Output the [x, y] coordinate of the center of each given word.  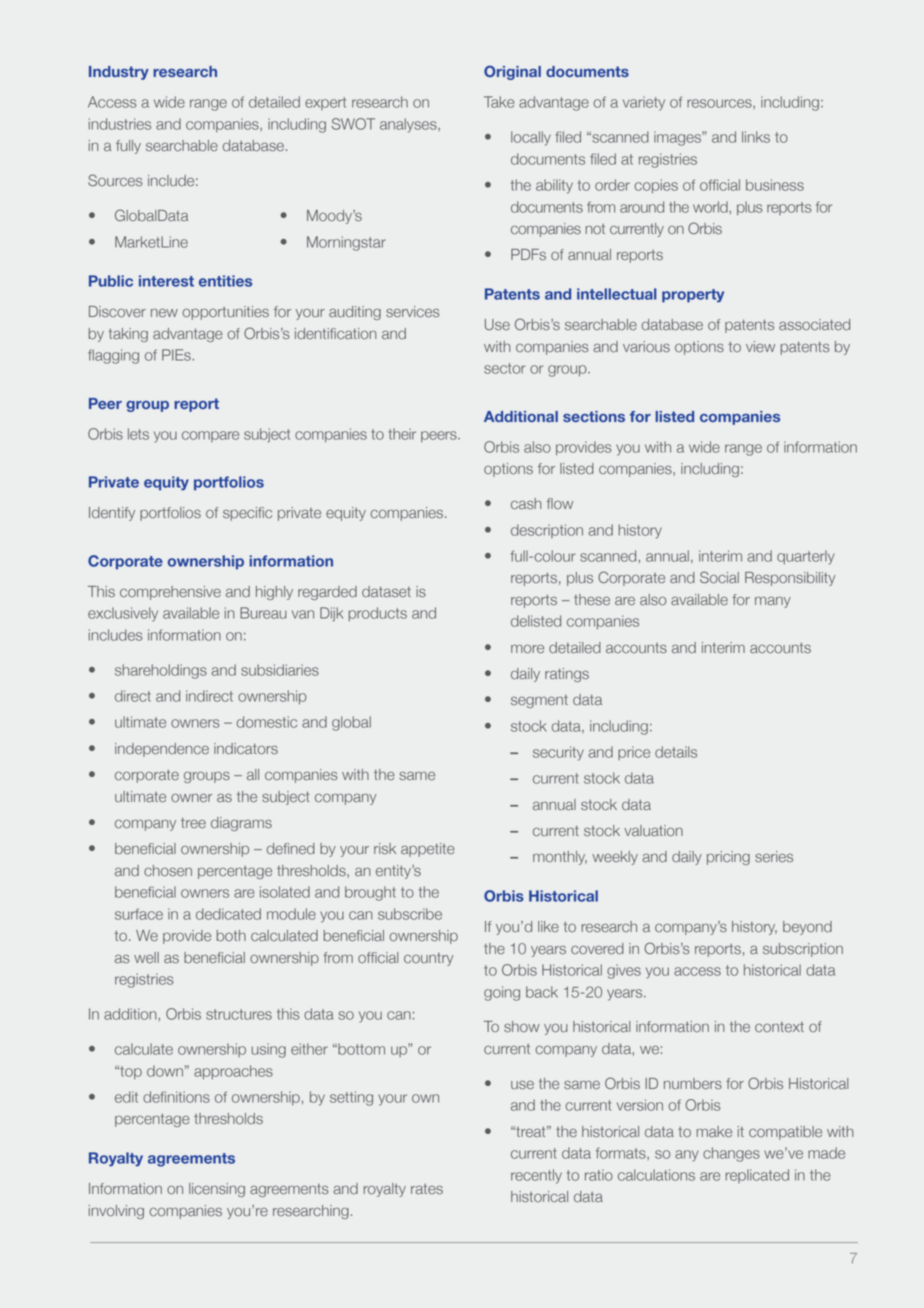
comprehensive [170, 593]
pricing [728, 858]
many [773, 602]
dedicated [228, 914]
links [756, 137]
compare [210, 436]
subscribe [410, 914]
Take [499, 102]
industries [119, 124]
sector [505, 368]
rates [427, 1189]
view [760, 347]
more [527, 649]
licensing [217, 1190]
